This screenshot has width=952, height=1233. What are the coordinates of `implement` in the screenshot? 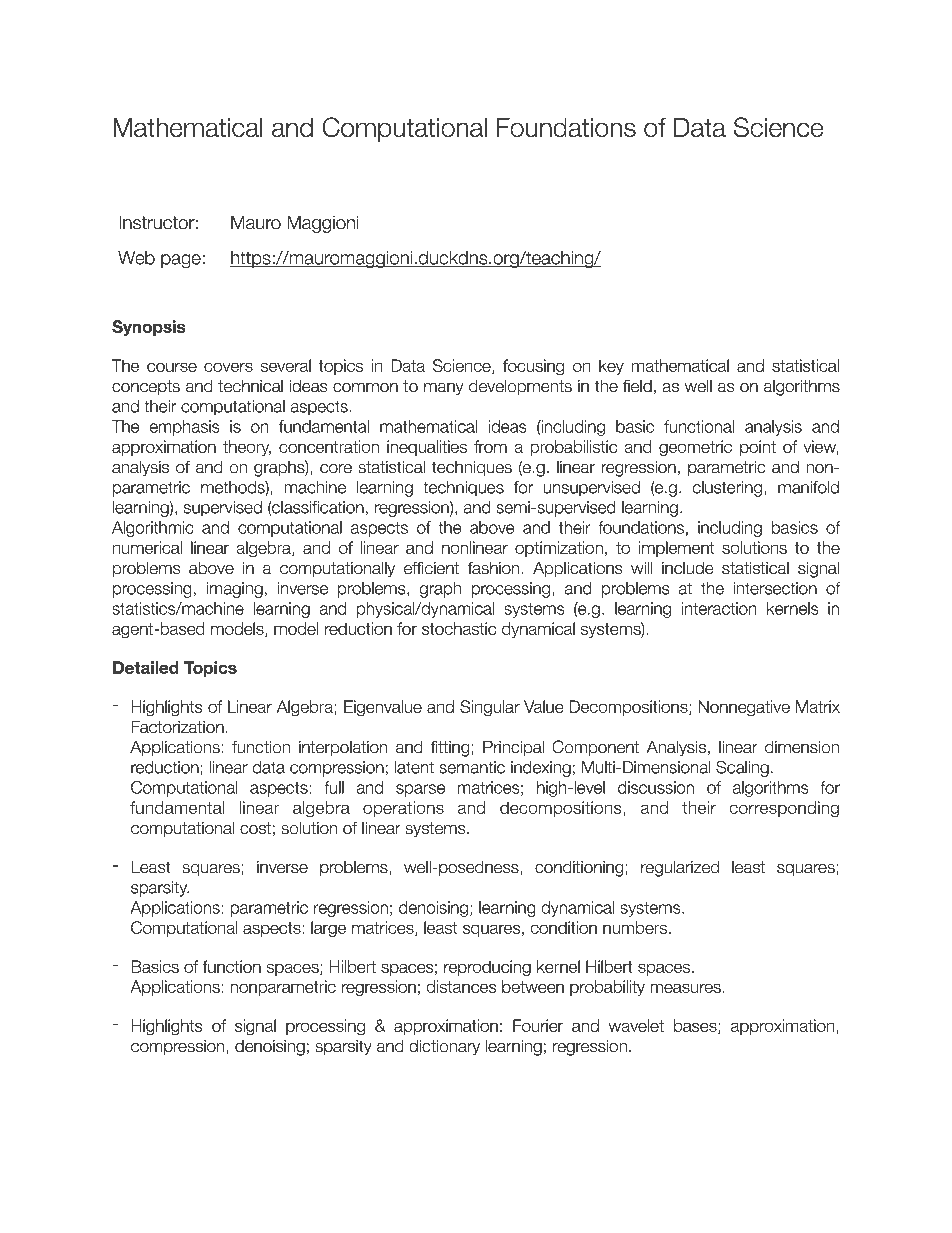 It's located at (676, 549).
